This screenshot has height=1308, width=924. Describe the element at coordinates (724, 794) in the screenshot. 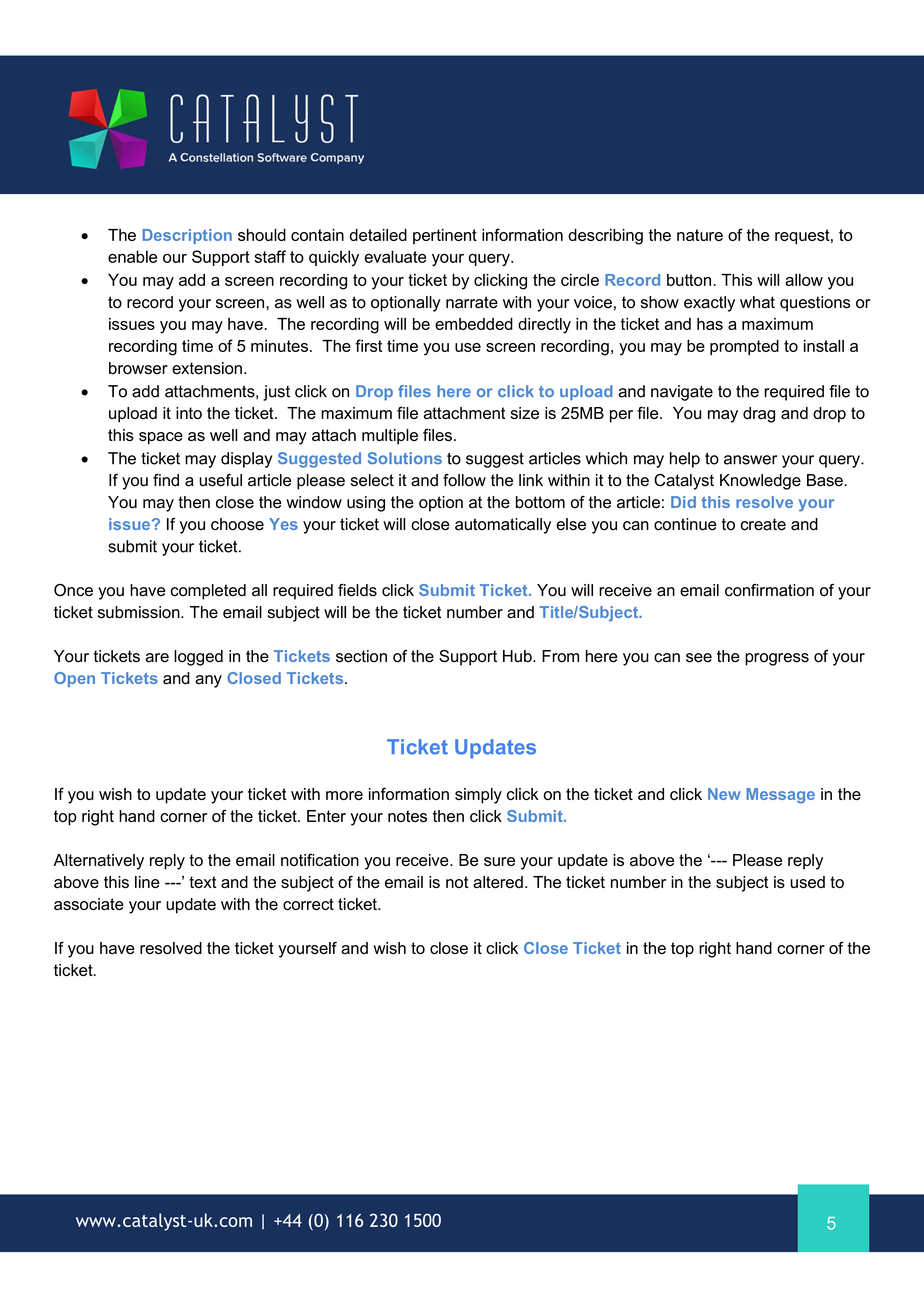

I see `New` at that location.
